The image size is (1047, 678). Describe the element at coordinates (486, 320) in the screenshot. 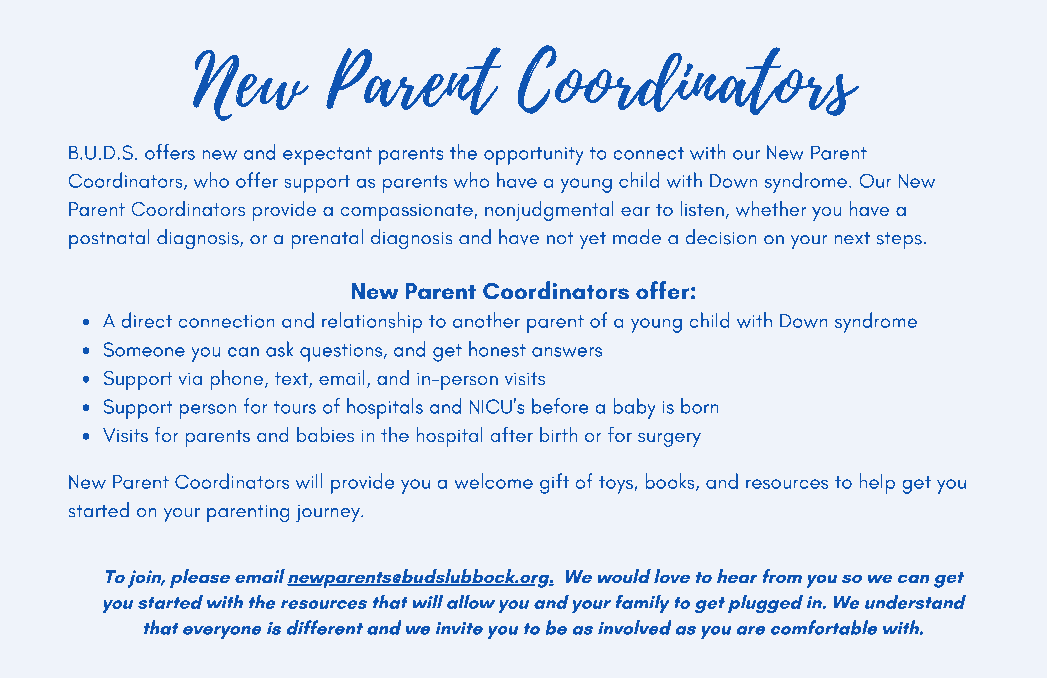

I see `another` at that location.
